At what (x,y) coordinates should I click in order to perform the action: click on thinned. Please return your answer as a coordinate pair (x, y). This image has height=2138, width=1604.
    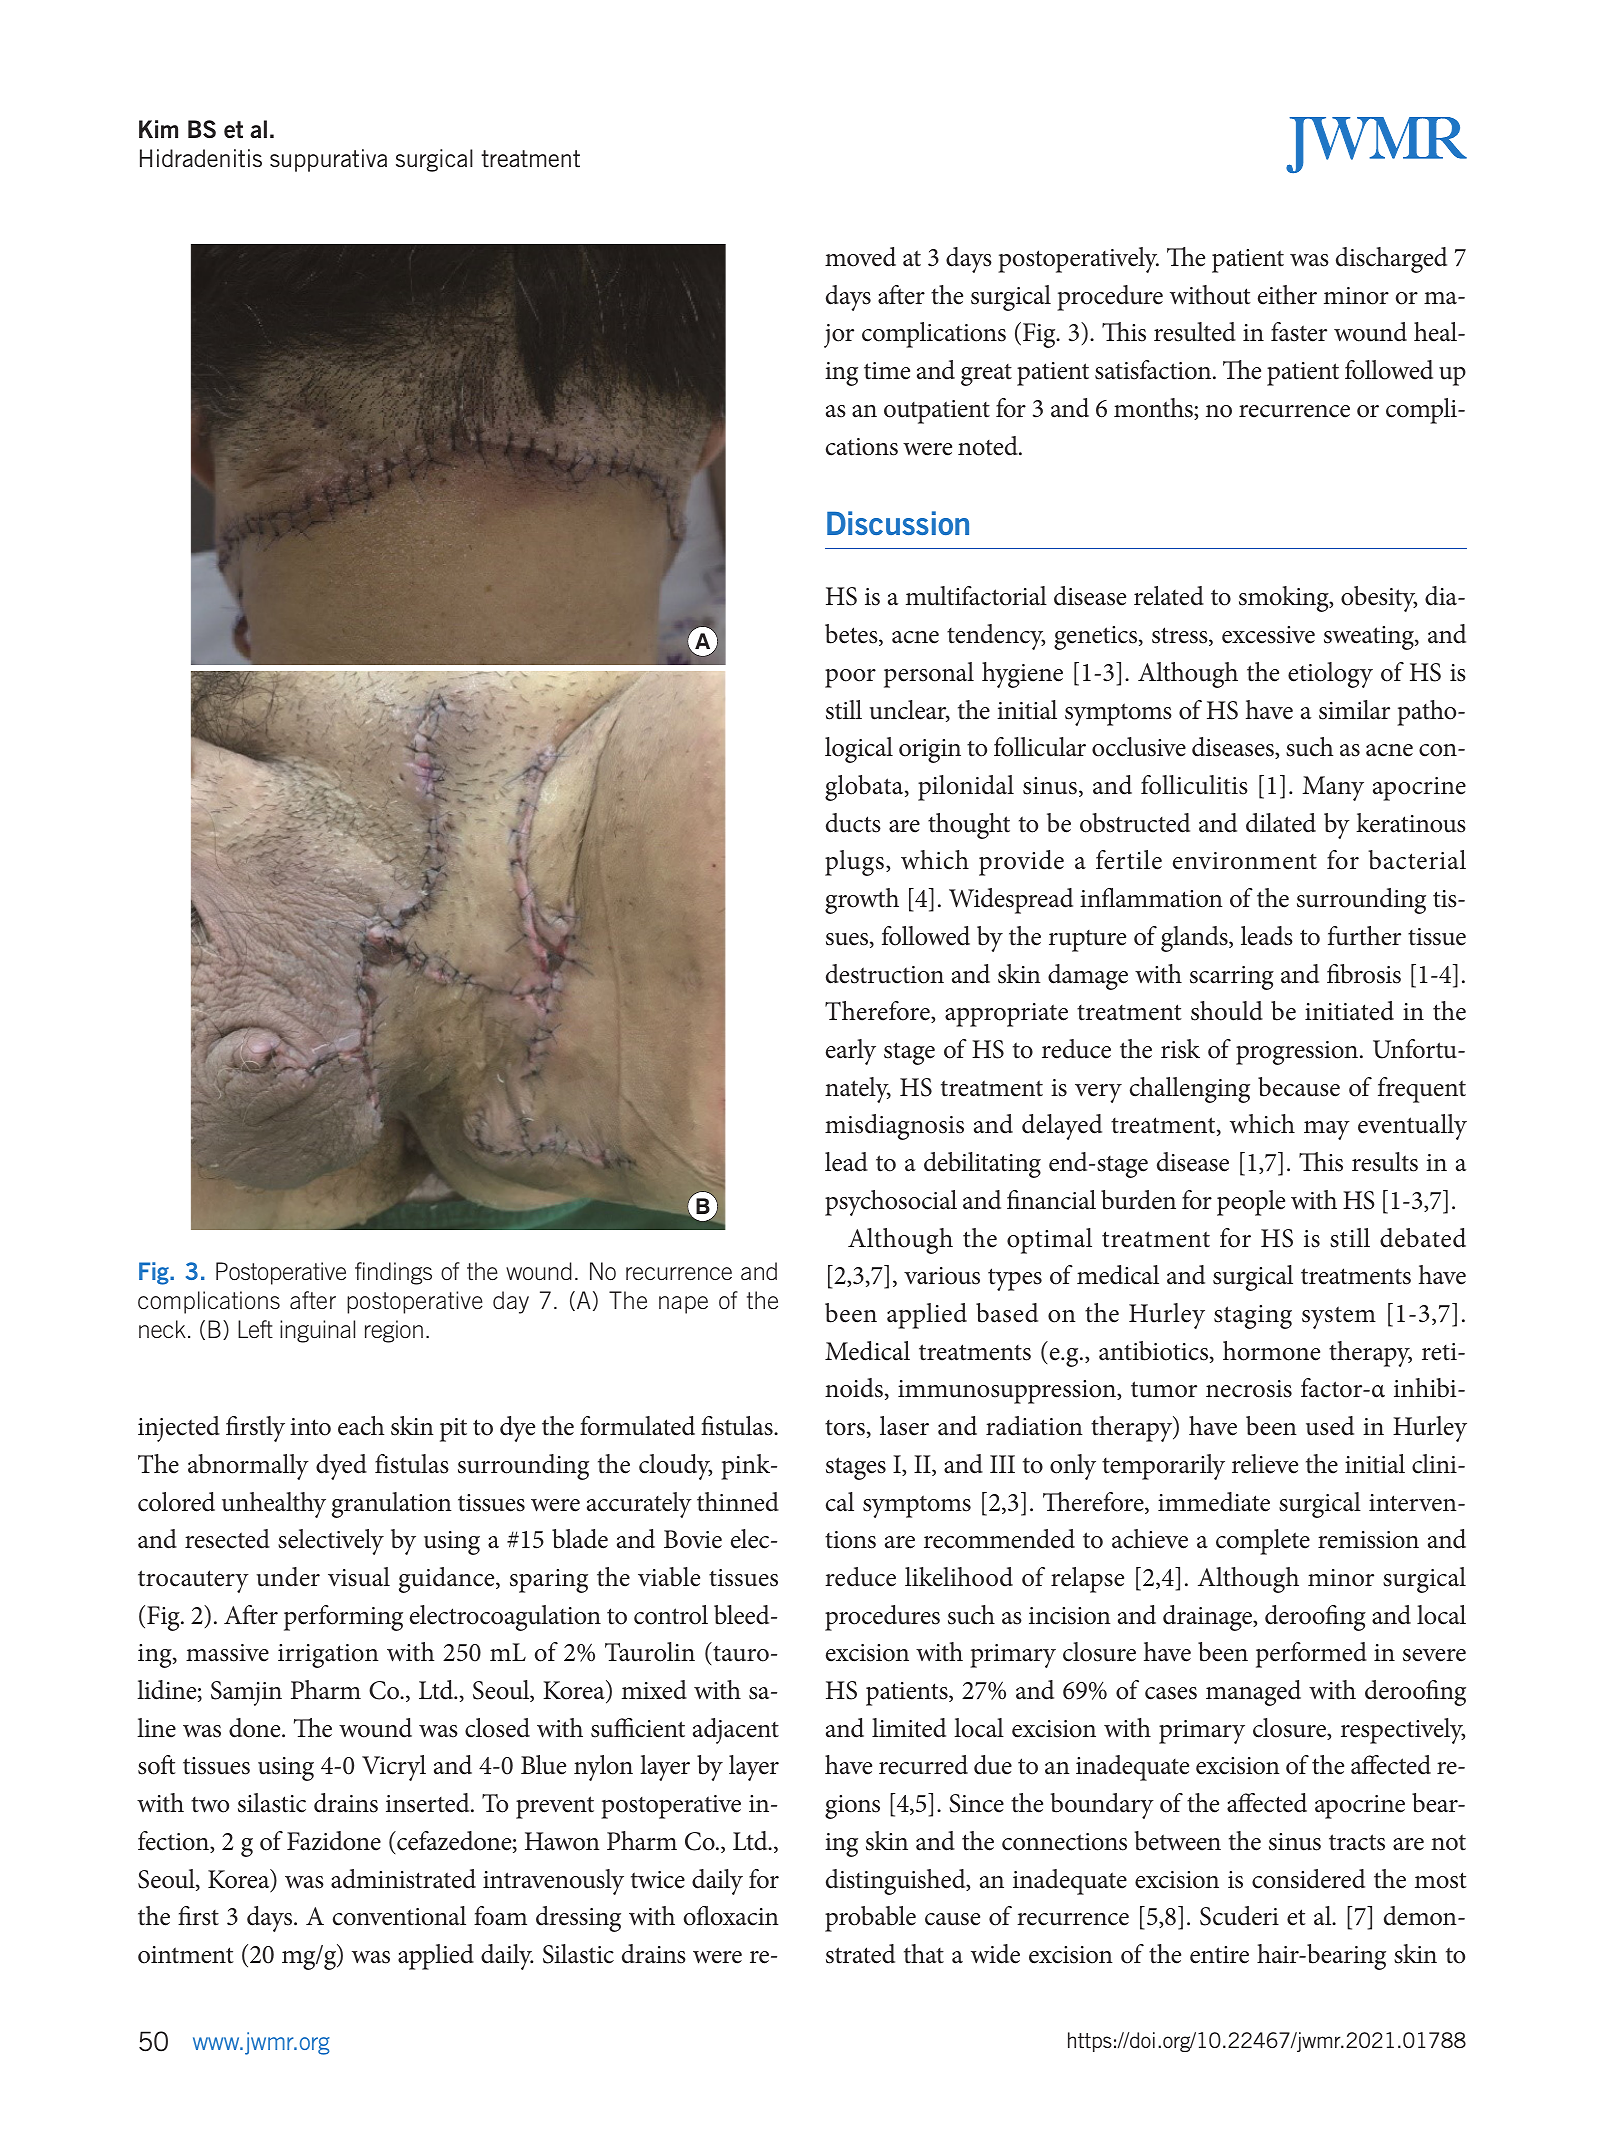
    Looking at the image, I should click on (738, 1502).
